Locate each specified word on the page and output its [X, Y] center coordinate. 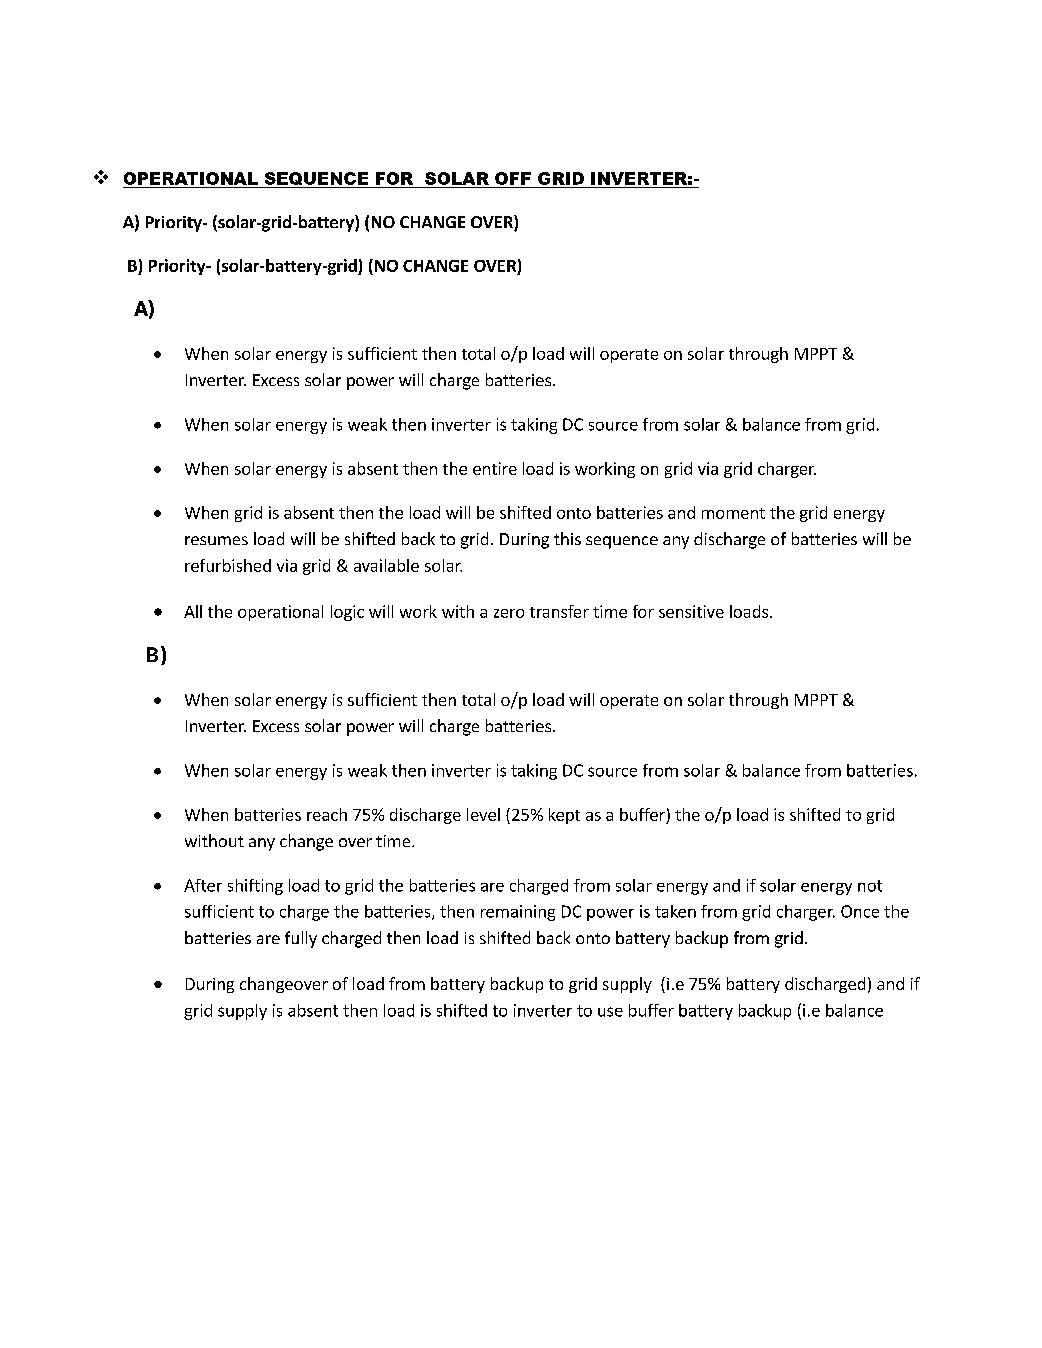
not [870, 886]
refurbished [228, 565]
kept [564, 816]
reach [327, 814]
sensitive [691, 611]
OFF [513, 178]
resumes [216, 540]
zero [509, 613]
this [567, 538]
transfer [559, 611]
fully [301, 939]
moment [733, 513]
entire [495, 468]
